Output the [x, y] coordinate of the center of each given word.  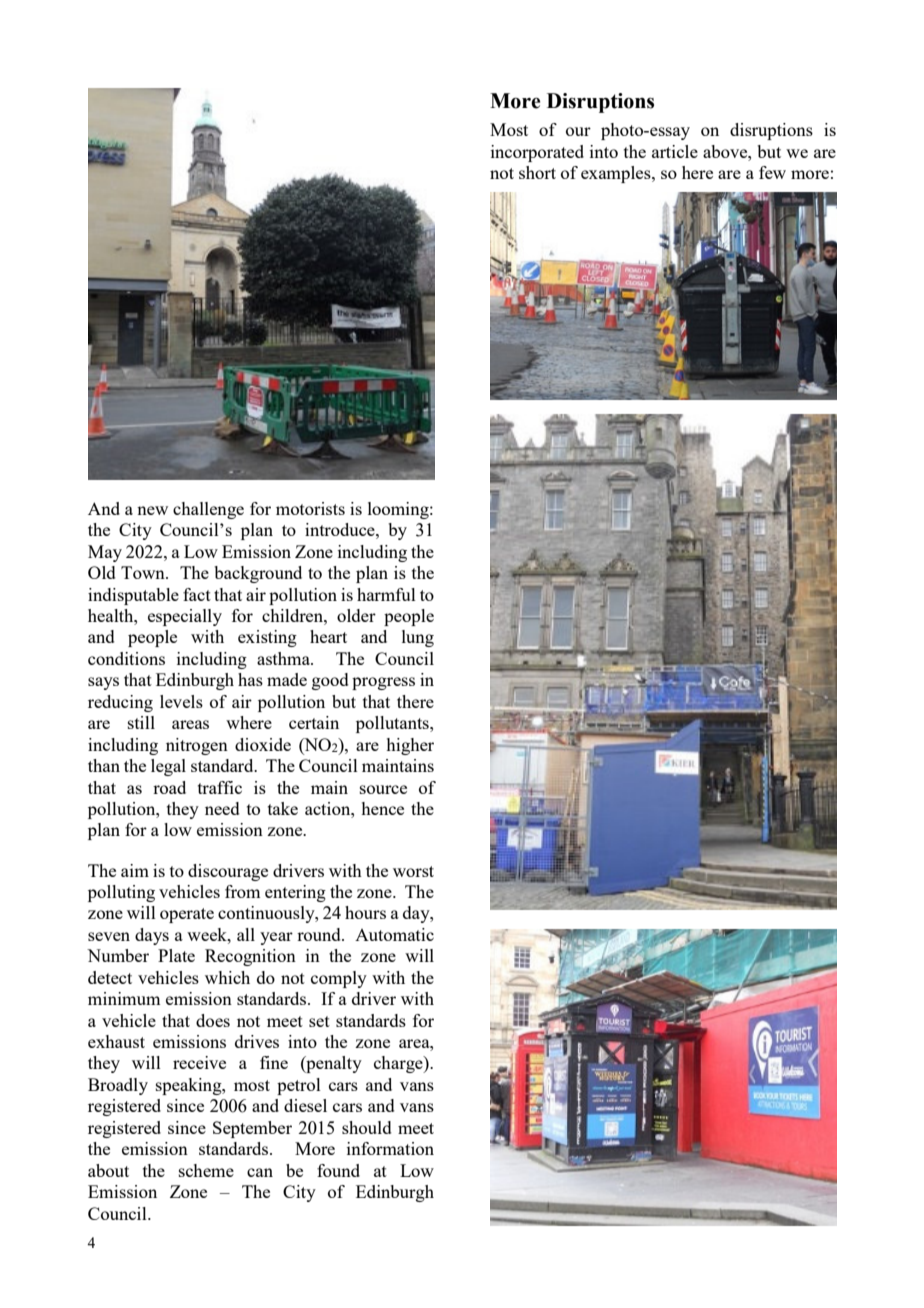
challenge [208, 510]
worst [413, 871]
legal [168, 767]
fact [197, 594]
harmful [386, 594]
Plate [176, 955]
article [675, 151]
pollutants [393, 724]
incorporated [537, 153]
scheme [206, 1170]
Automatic [394, 934]
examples [617, 174]
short [537, 172]
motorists [310, 508]
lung [418, 638]
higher [410, 746]
